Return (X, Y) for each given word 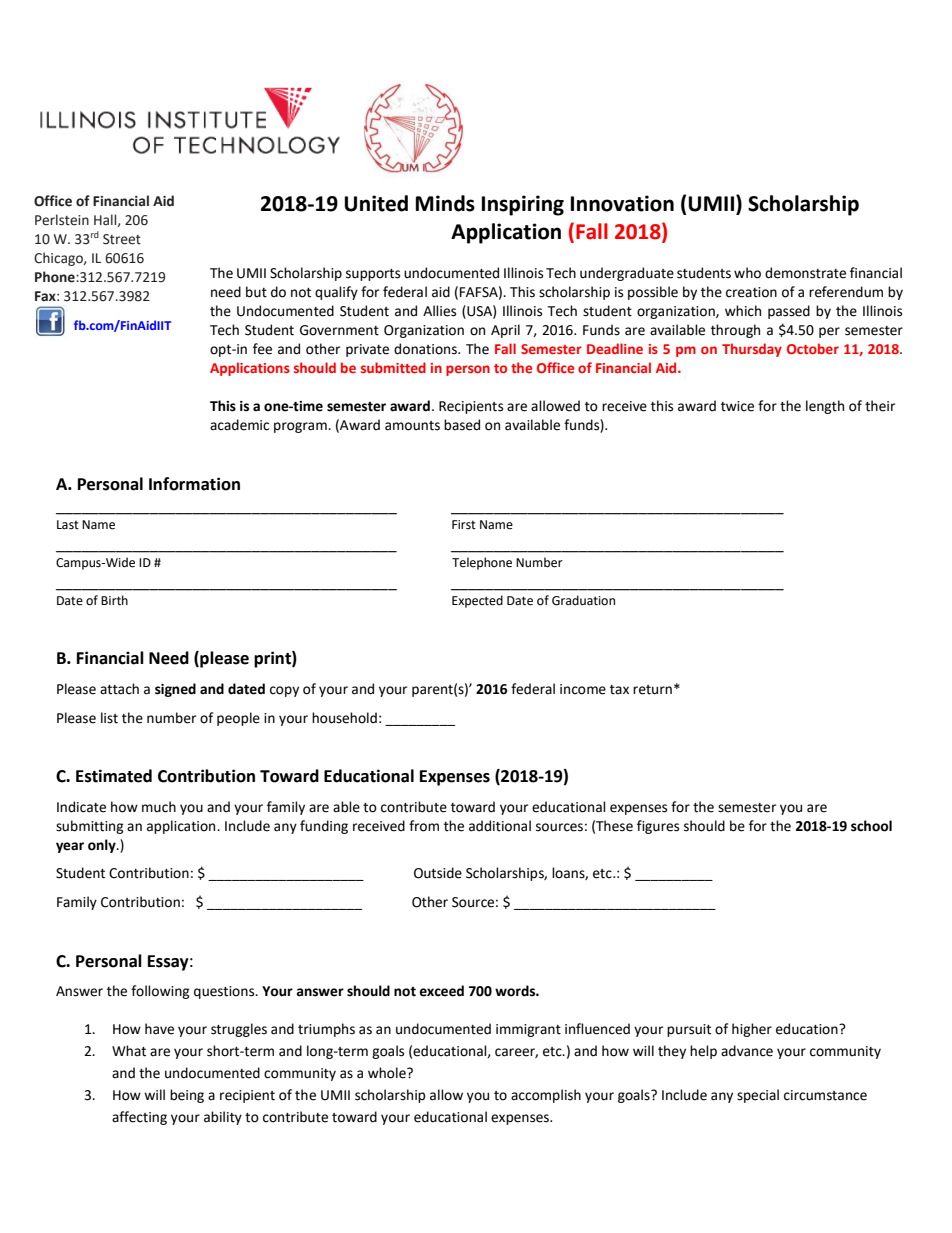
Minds (445, 203)
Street (122, 239)
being (187, 1096)
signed (175, 690)
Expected (477, 601)
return (652, 690)
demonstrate (805, 273)
